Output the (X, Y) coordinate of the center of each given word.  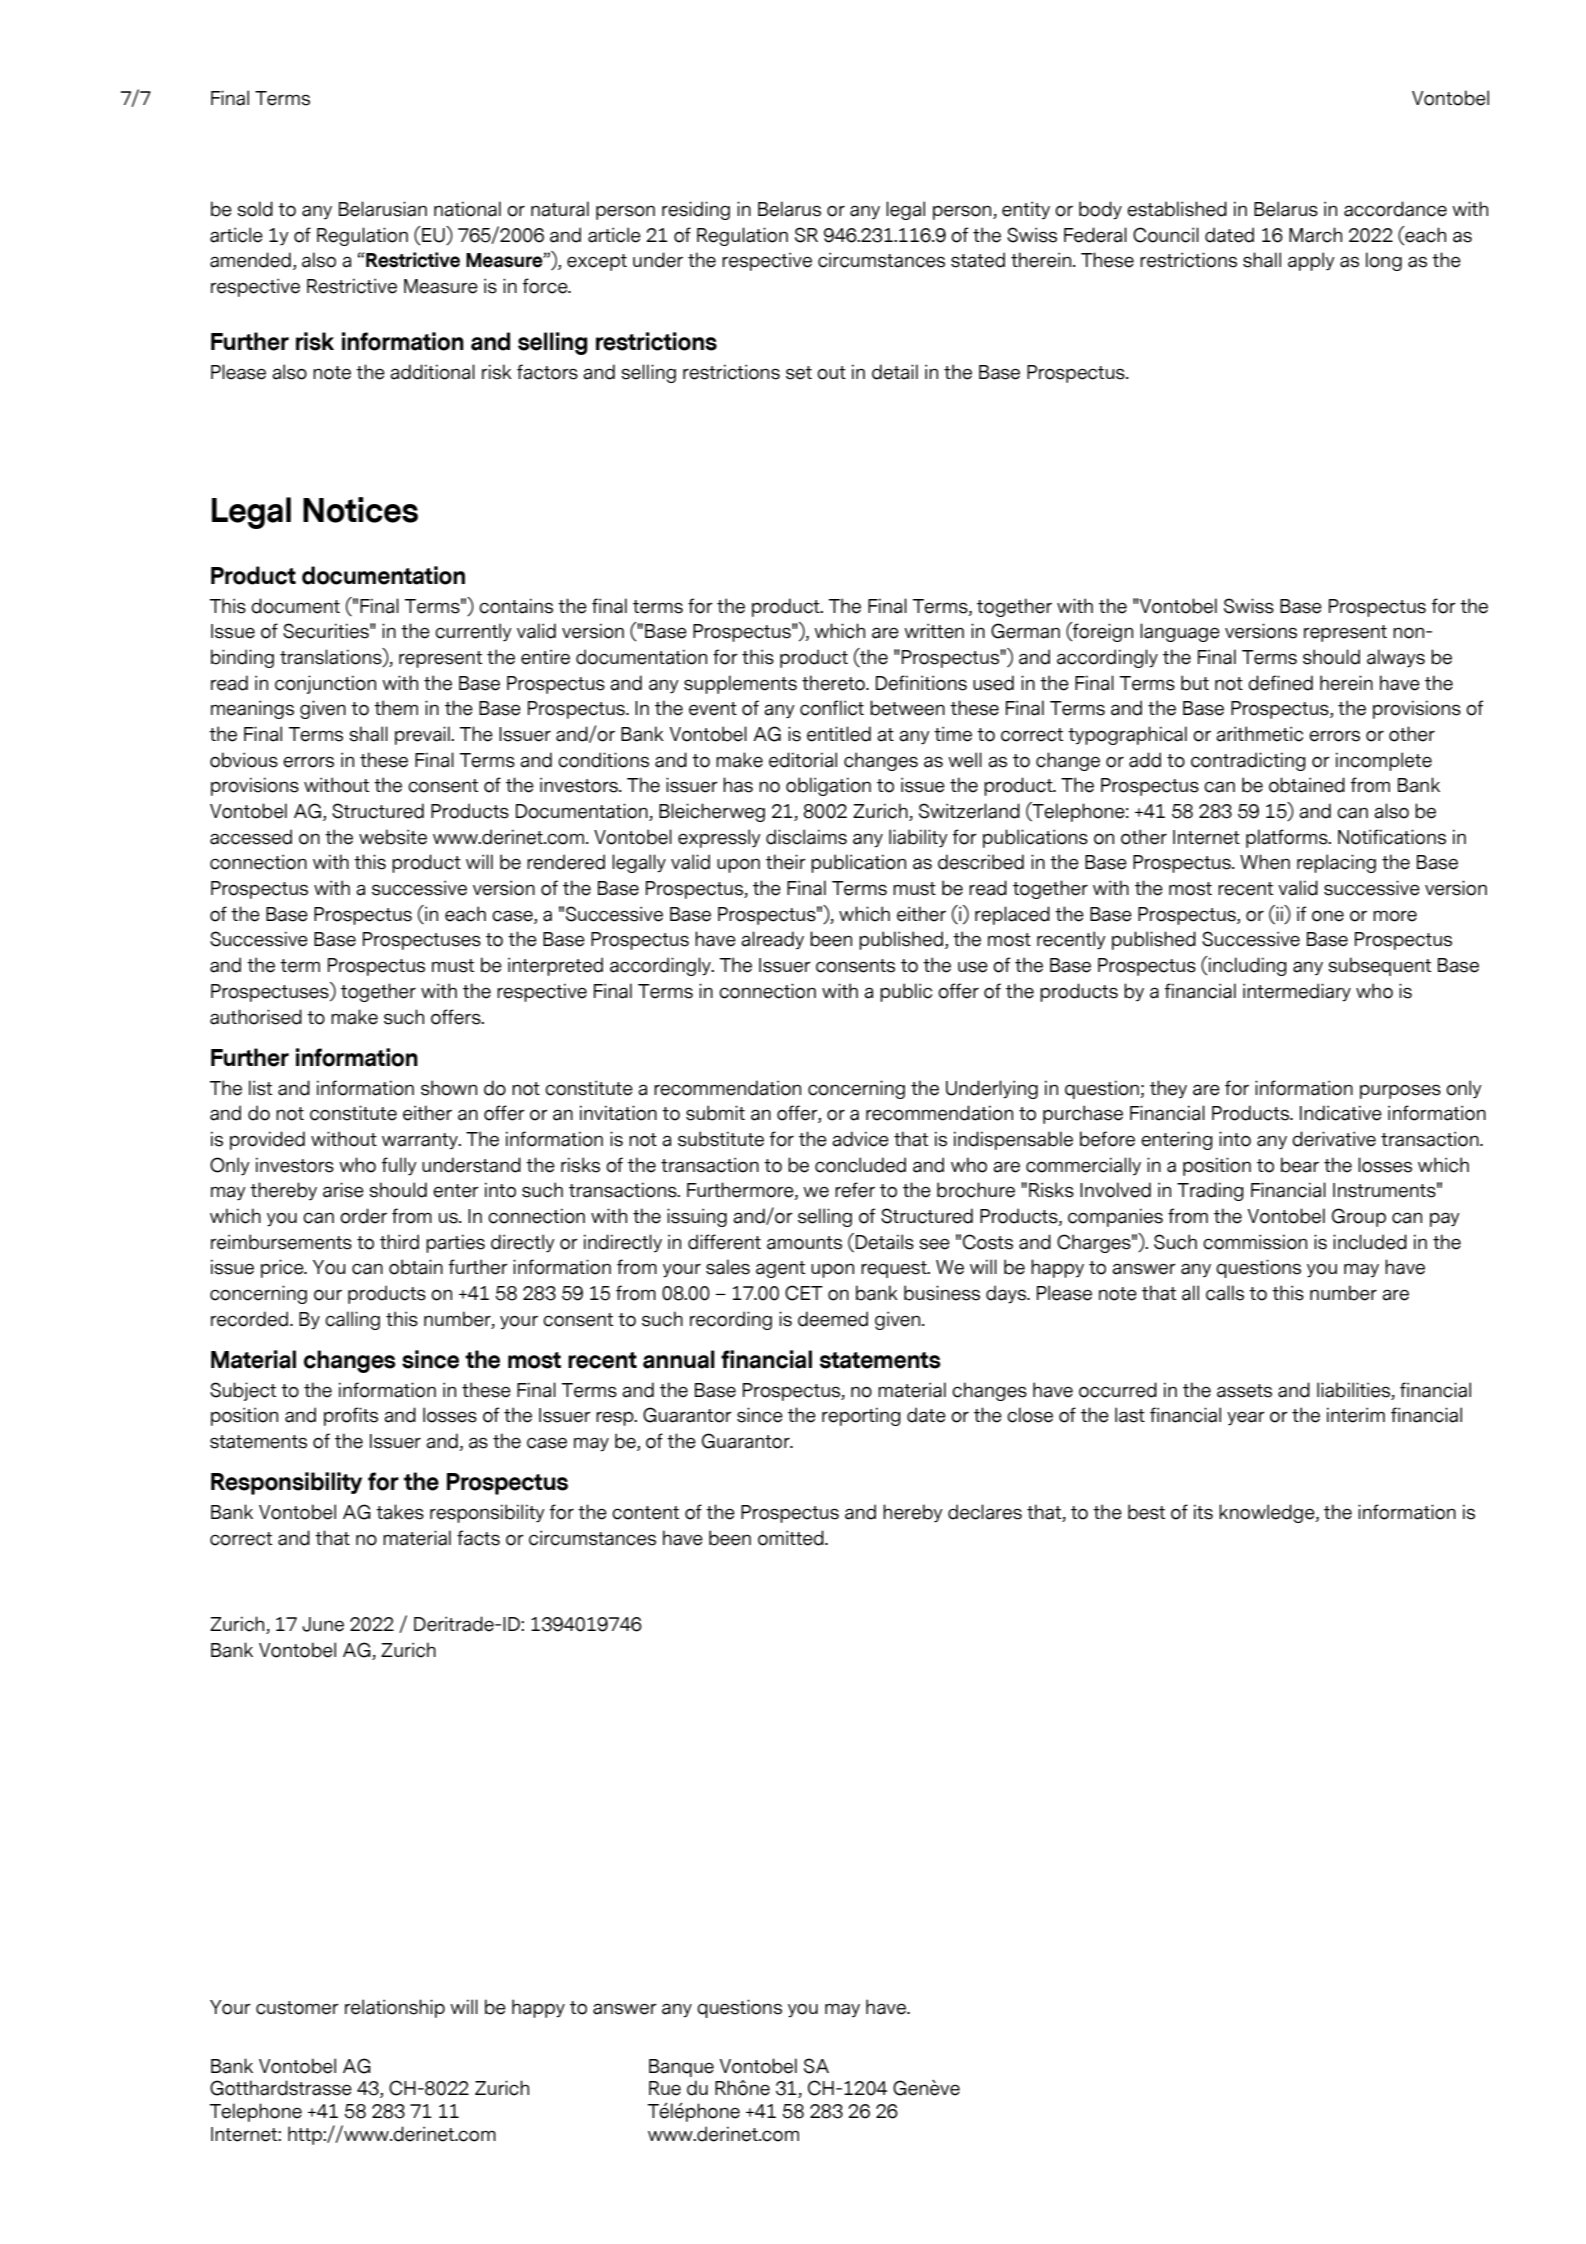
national (467, 209)
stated (978, 260)
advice (860, 1139)
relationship (395, 2008)
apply (1311, 261)
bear (1300, 1165)
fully (399, 1166)
